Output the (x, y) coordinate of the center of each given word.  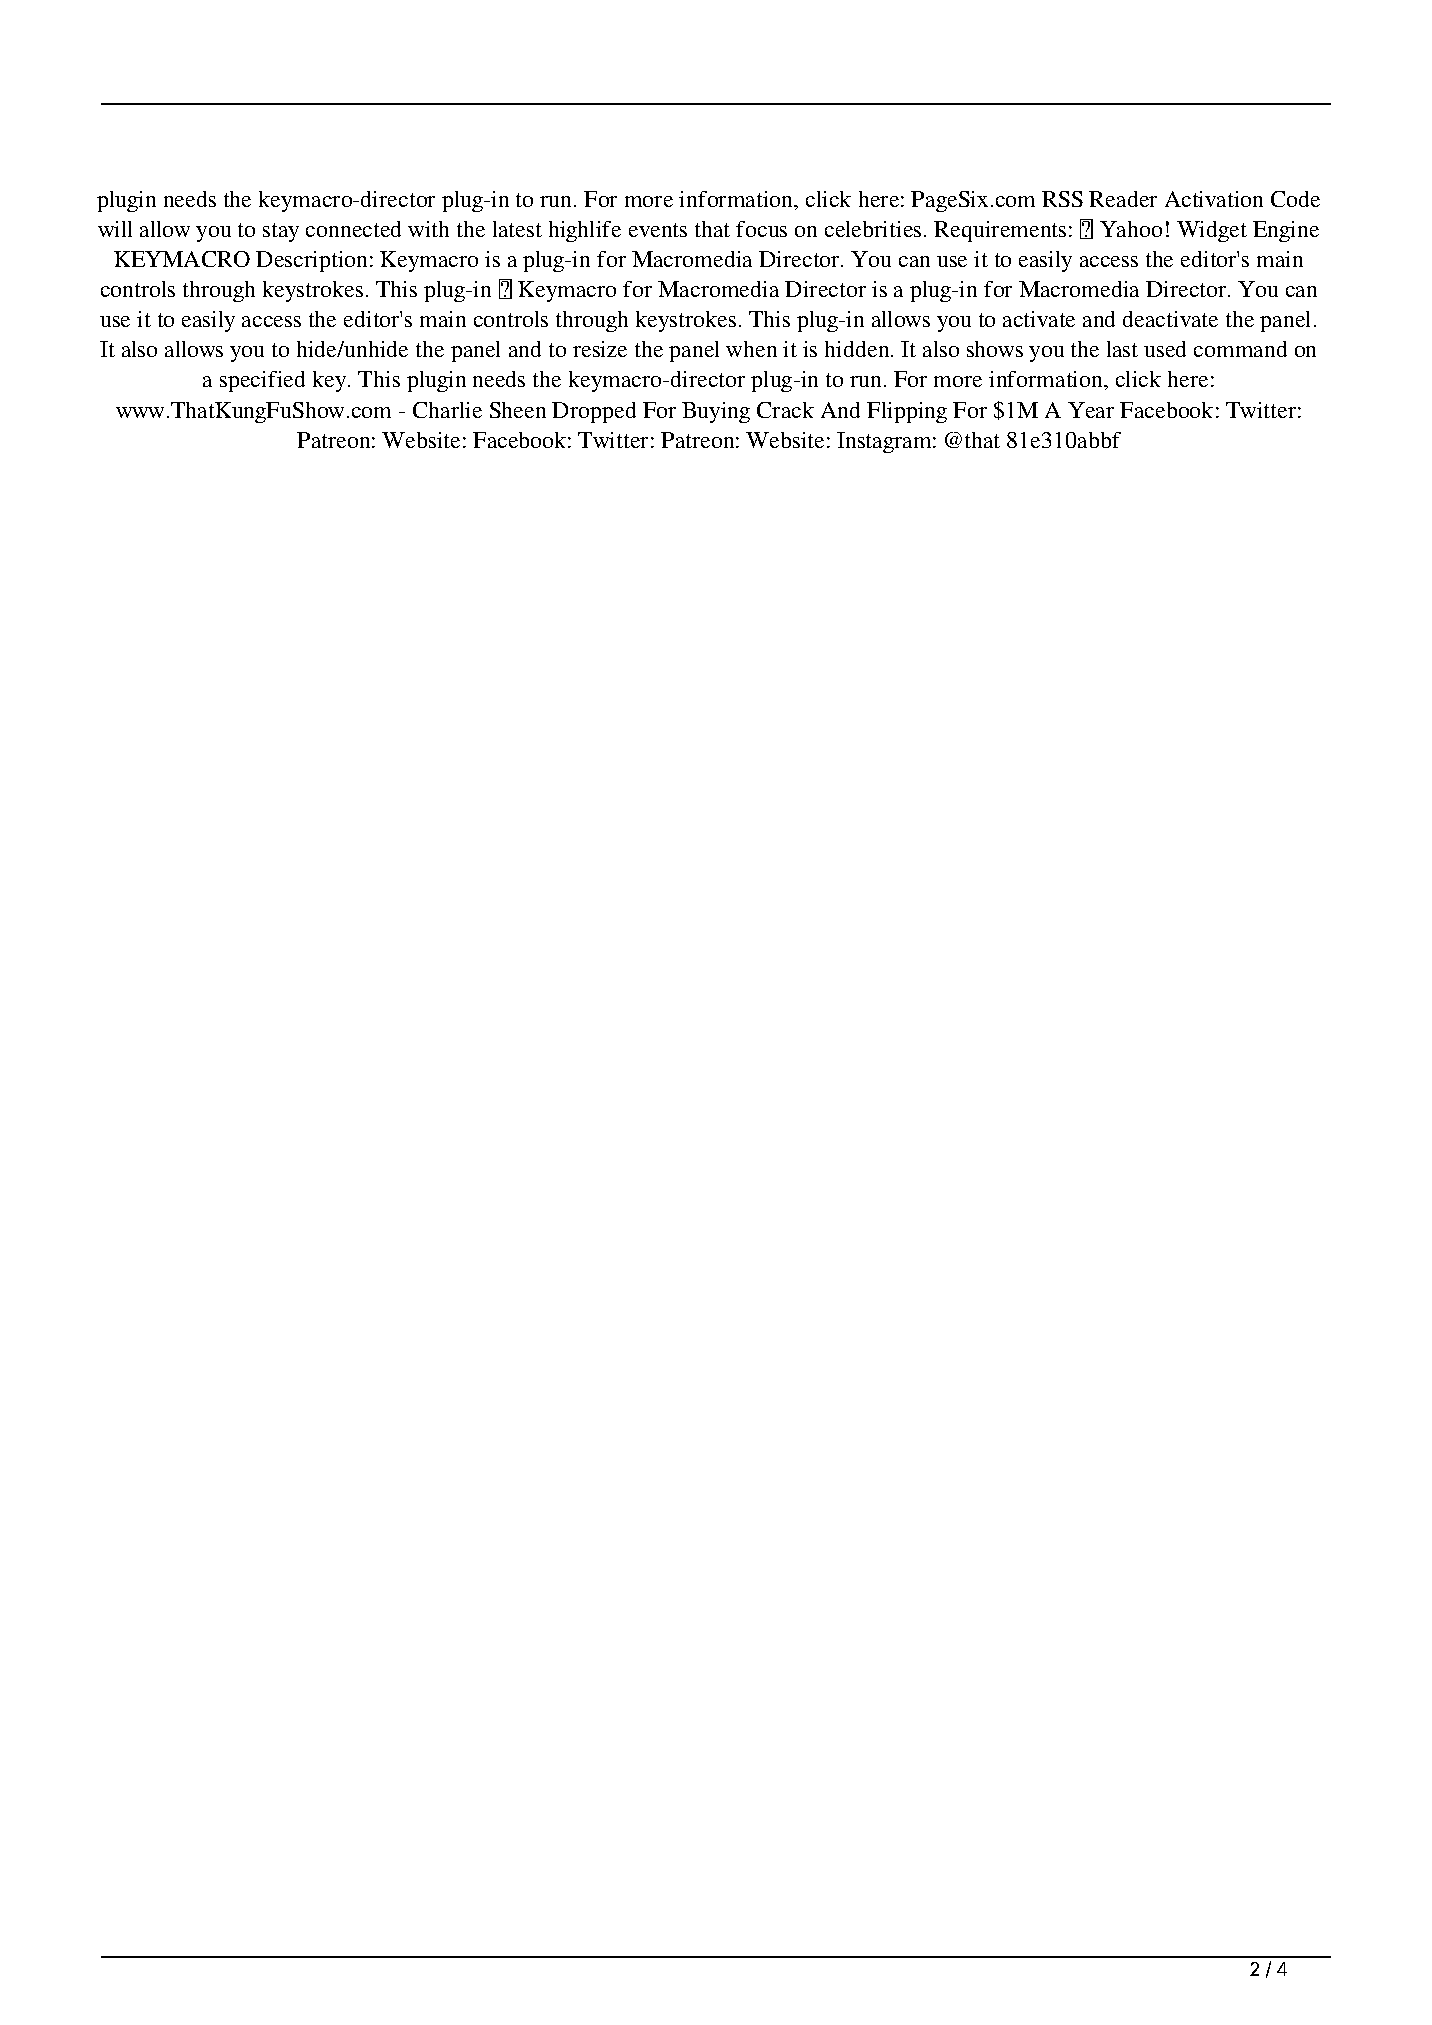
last (1122, 349)
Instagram (885, 442)
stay (281, 232)
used (1165, 349)
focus (761, 229)
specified (262, 381)
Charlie (447, 410)
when (751, 349)
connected (353, 229)
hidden (858, 349)
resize (600, 349)
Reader (1123, 199)
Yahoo (1131, 229)
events (658, 230)
